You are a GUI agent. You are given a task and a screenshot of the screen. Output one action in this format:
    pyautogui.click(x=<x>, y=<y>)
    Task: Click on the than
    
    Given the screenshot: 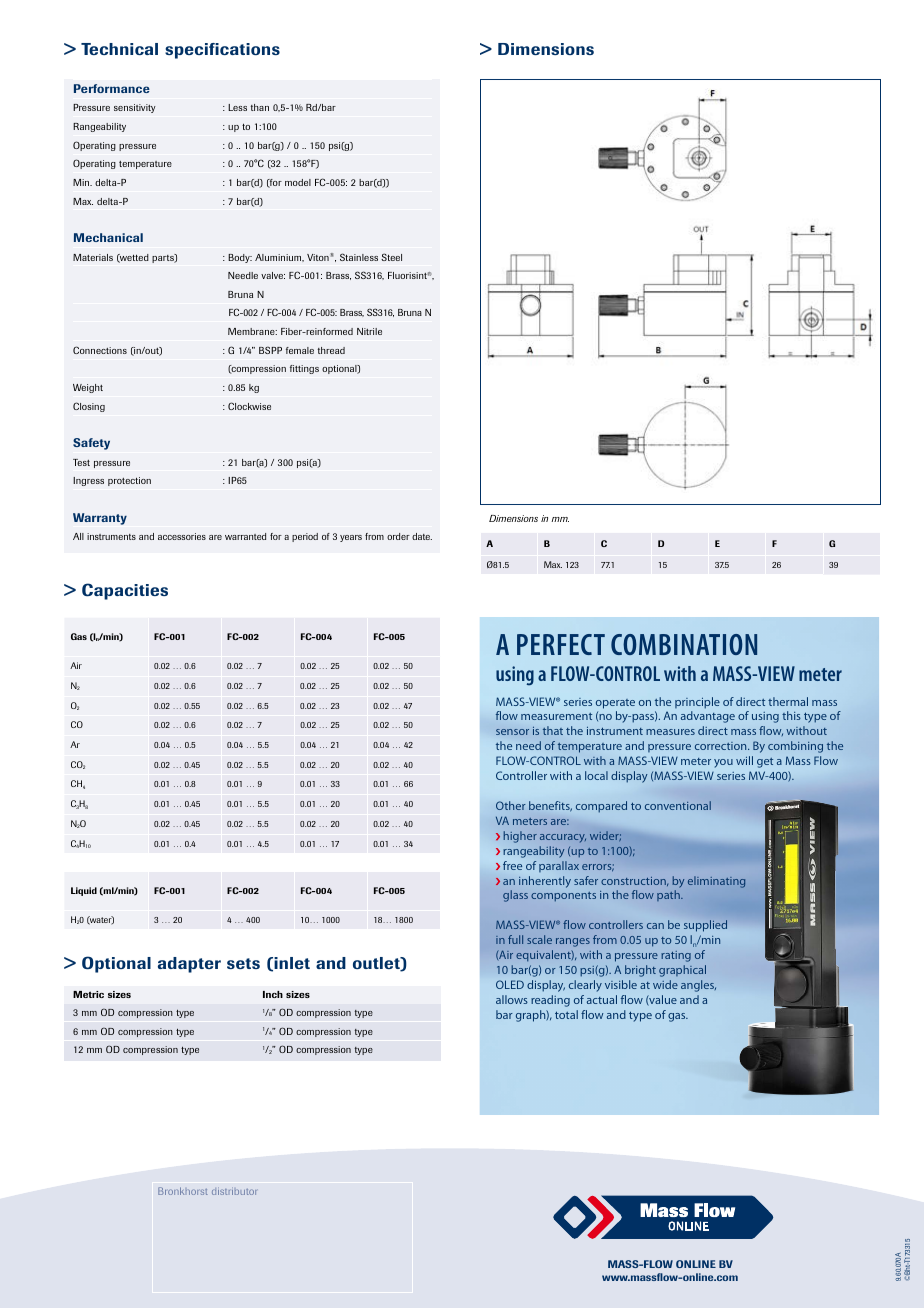 What is the action you would take?
    pyautogui.click(x=260, y=107)
